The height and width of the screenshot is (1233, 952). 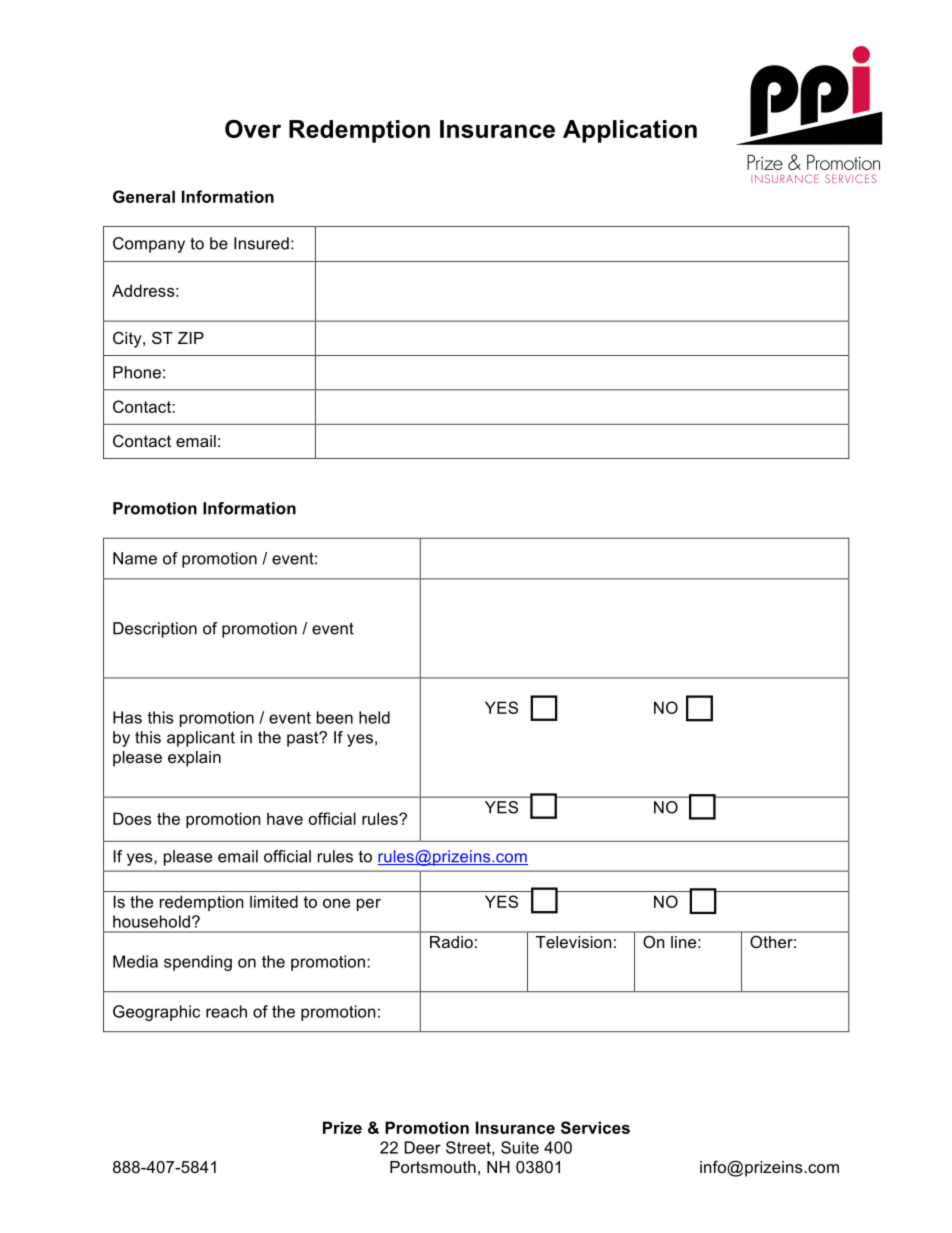 What do you see at coordinates (253, 129) in the screenshot?
I see `Over` at bounding box center [253, 129].
